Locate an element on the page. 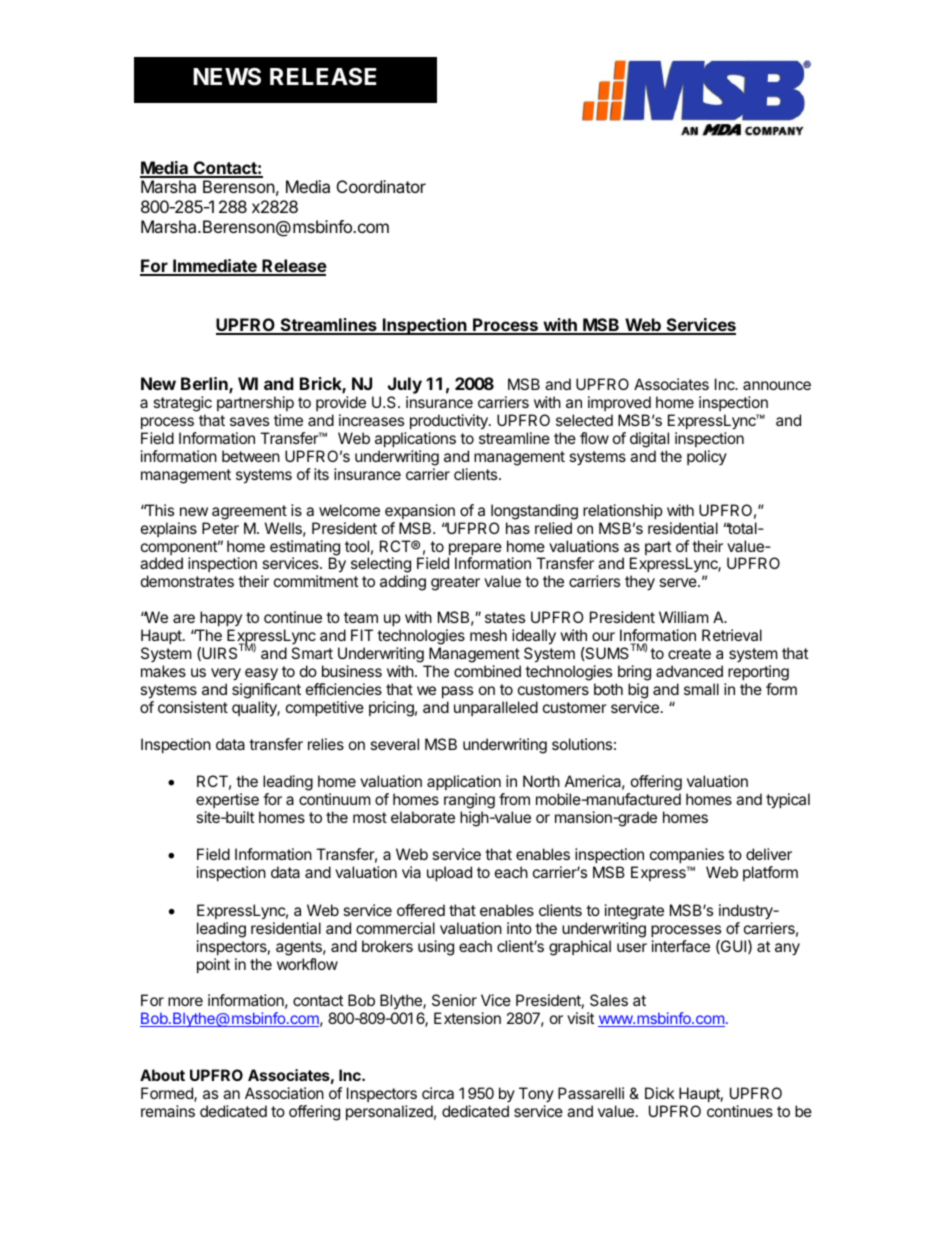  Association is located at coordinates (284, 1093).
